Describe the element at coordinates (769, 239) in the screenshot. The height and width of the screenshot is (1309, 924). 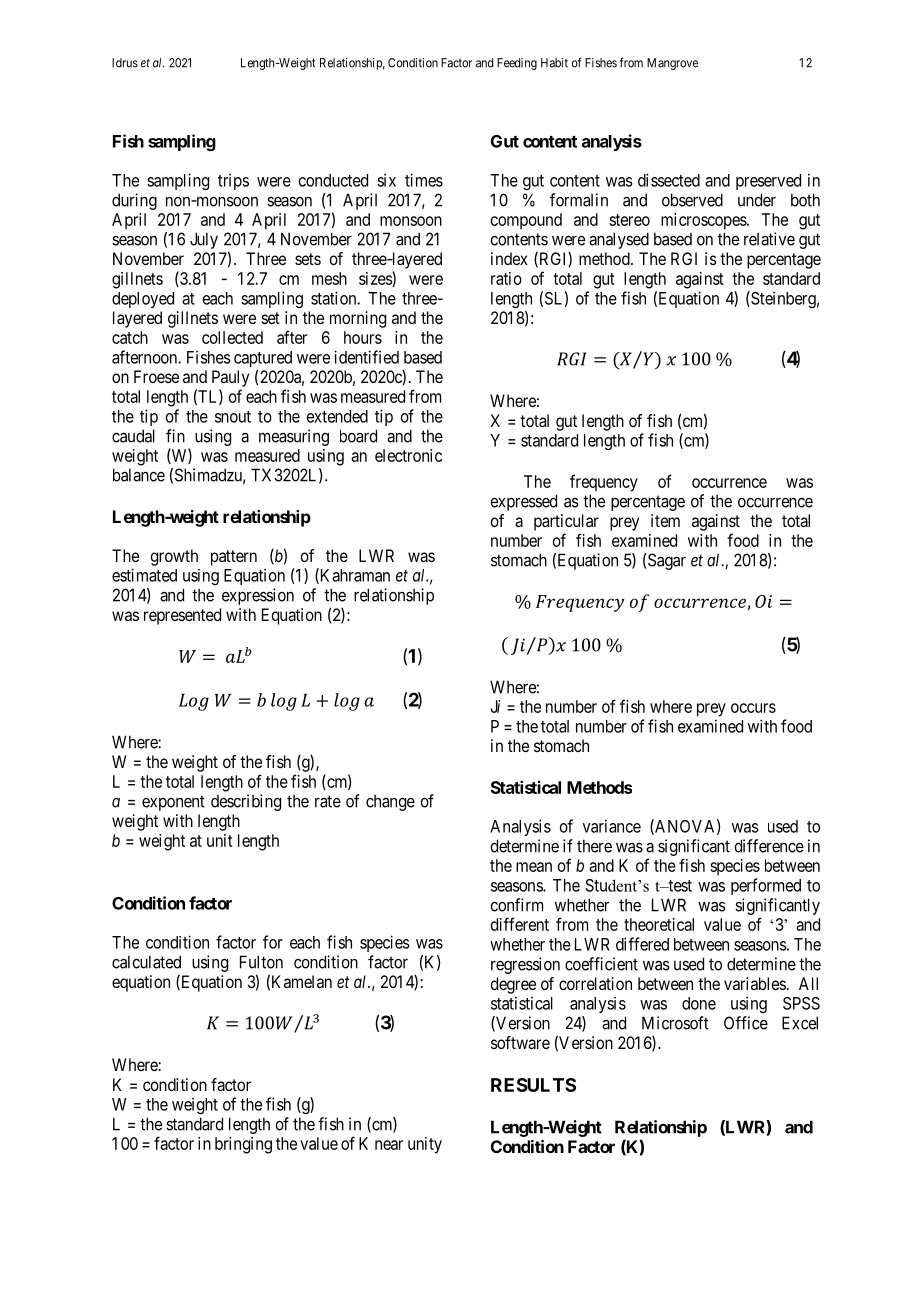
I see `relative` at that location.
